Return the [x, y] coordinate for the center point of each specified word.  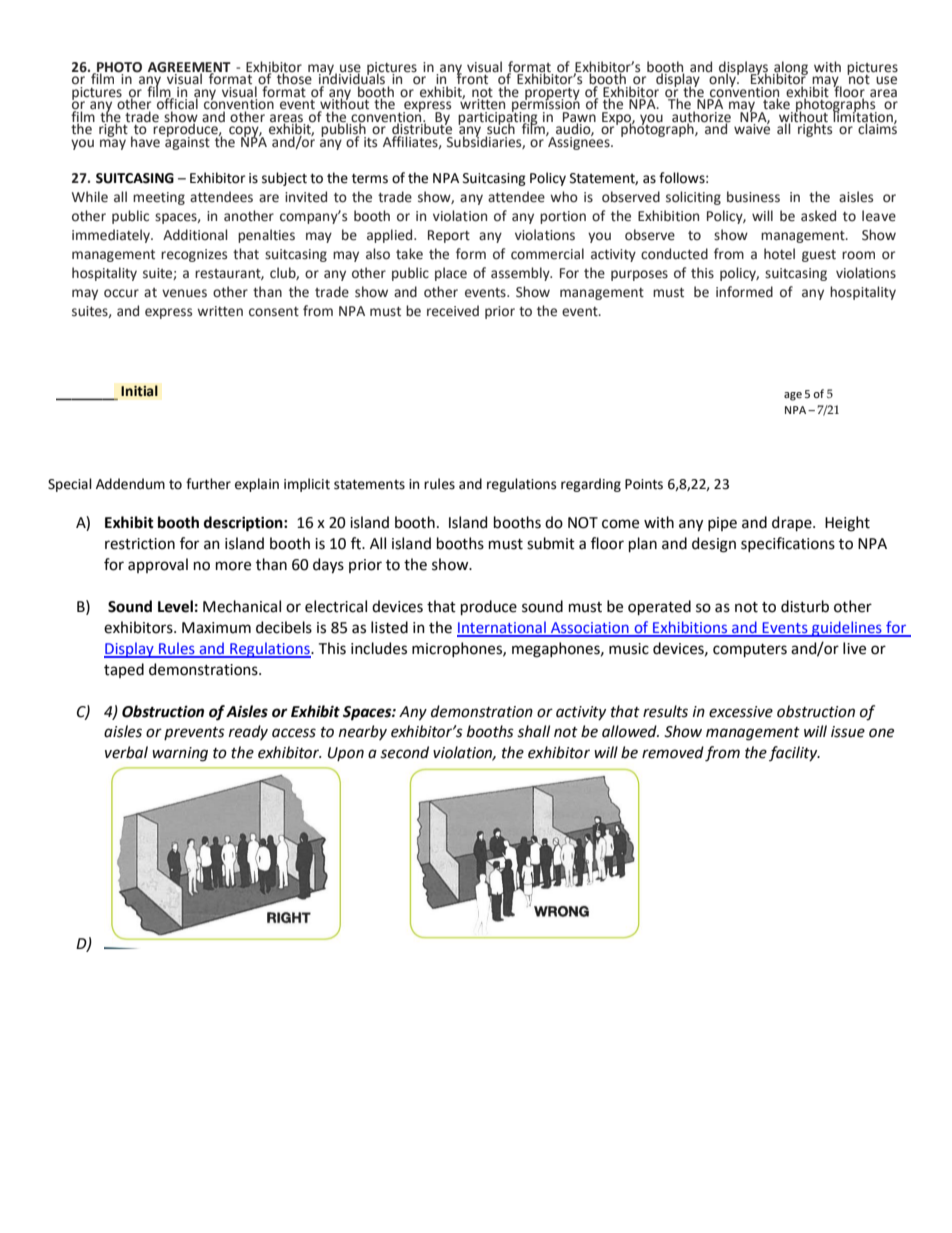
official [178, 104]
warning [180, 754]
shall [533, 731]
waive [752, 128]
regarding [591, 485]
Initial [139, 391]
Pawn [579, 118]
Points [644, 484]
